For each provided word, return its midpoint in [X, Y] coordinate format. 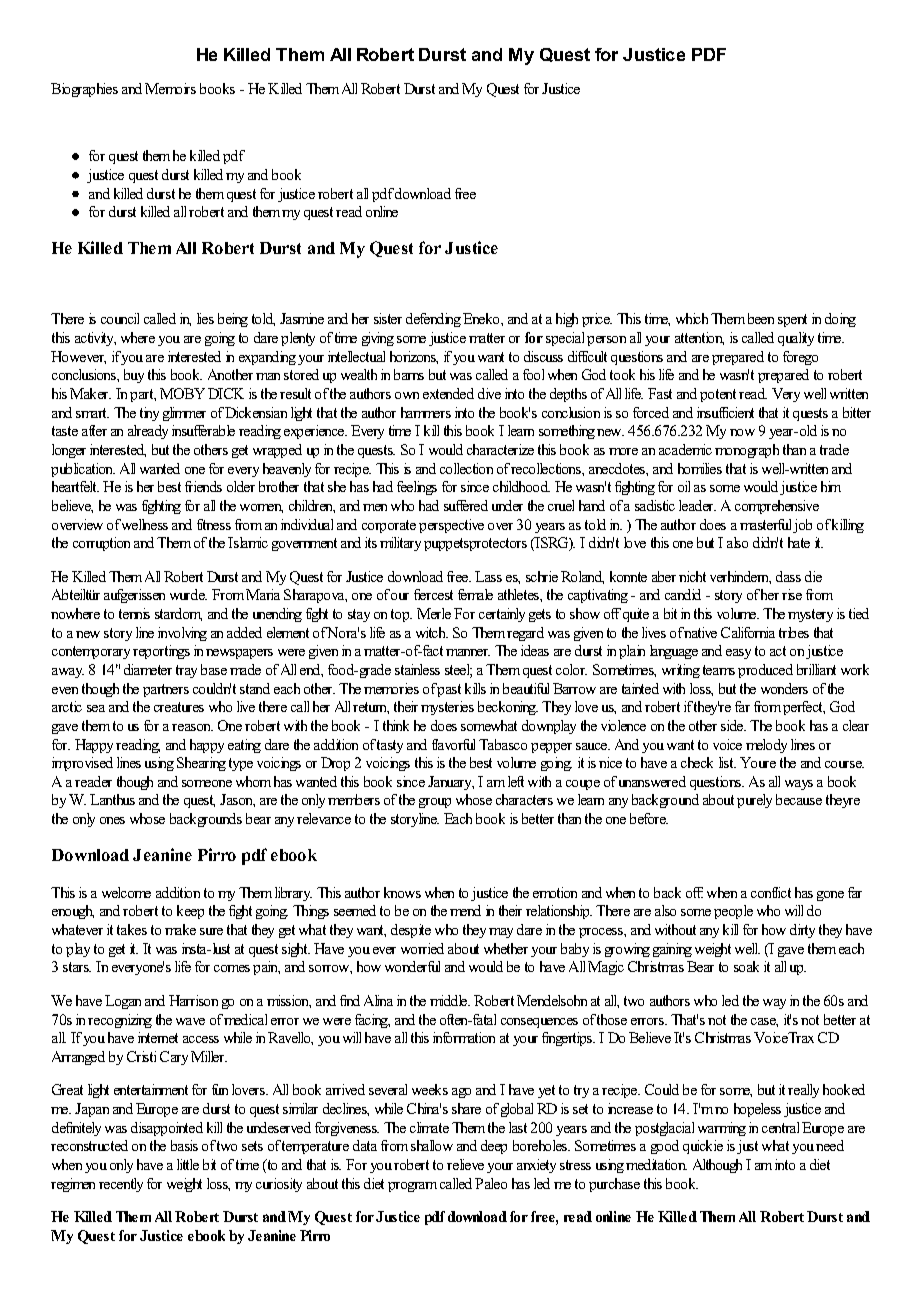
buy [134, 376]
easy [738, 654]
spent [792, 320]
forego [800, 358]
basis [184, 1145]
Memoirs [170, 88]
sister [388, 318]
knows [402, 892]
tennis [134, 613]
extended [448, 393]
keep [190, 912]
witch [432, 632]
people [733, 912]
